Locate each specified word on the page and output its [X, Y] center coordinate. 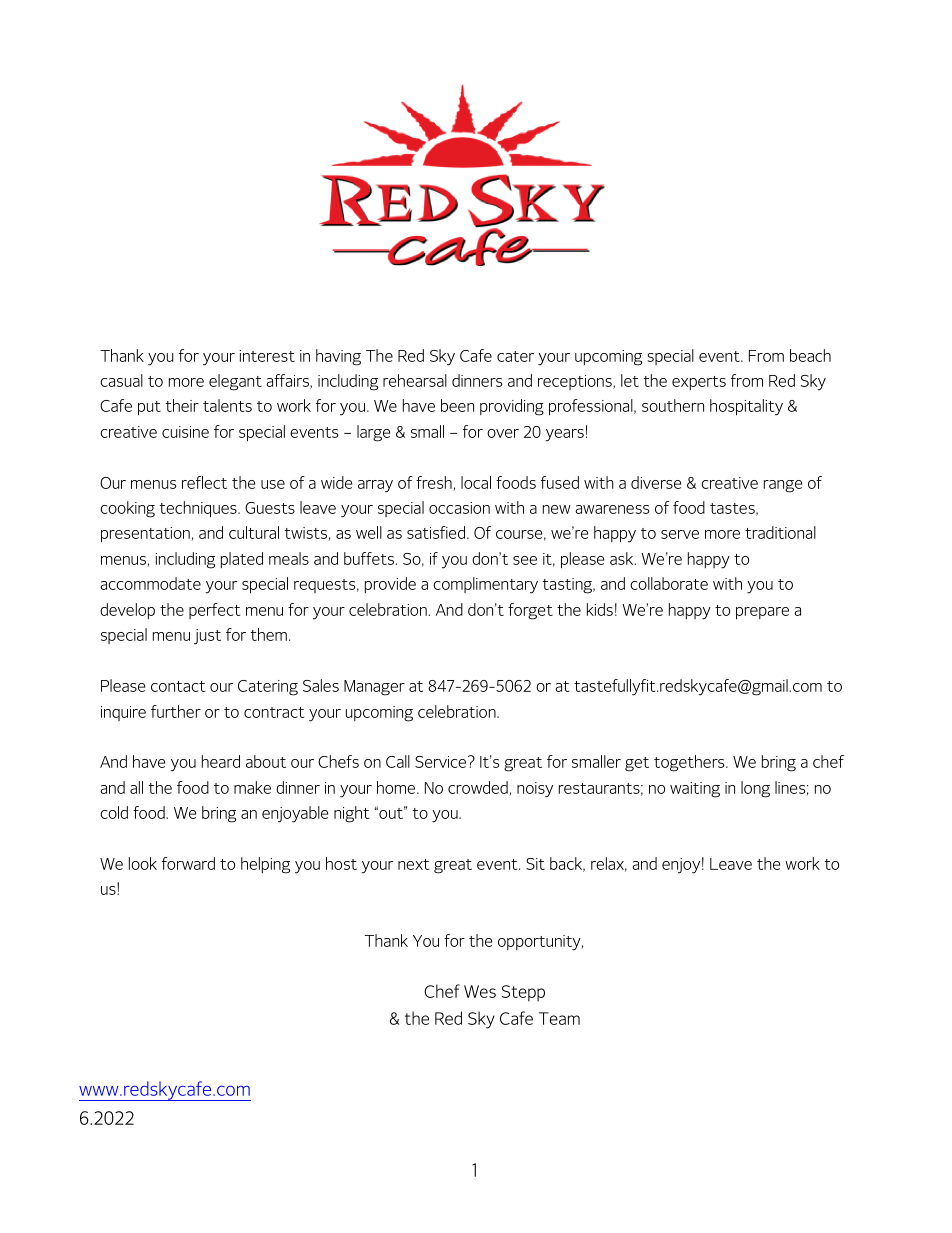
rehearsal [415, 380]
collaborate [669, 583]
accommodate [150, 583]
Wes [480, 991]
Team [559, 1018]
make [252, 787]
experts [699, 383]
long [755, 789]
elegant [235, 382]
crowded [478, 787]
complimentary [485, 585]
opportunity [540, 943]
